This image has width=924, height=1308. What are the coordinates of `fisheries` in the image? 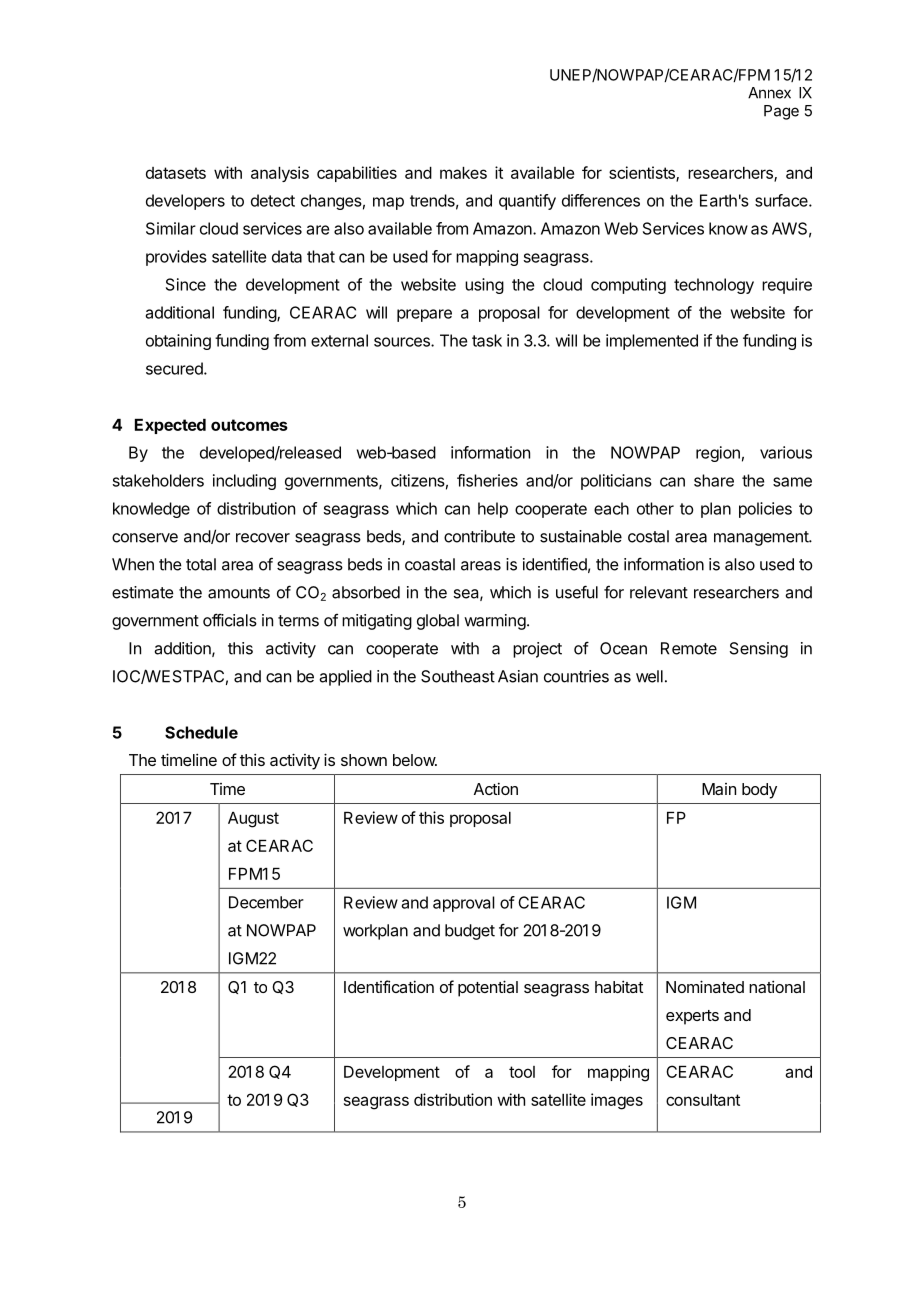 It's located at (487, 480).
